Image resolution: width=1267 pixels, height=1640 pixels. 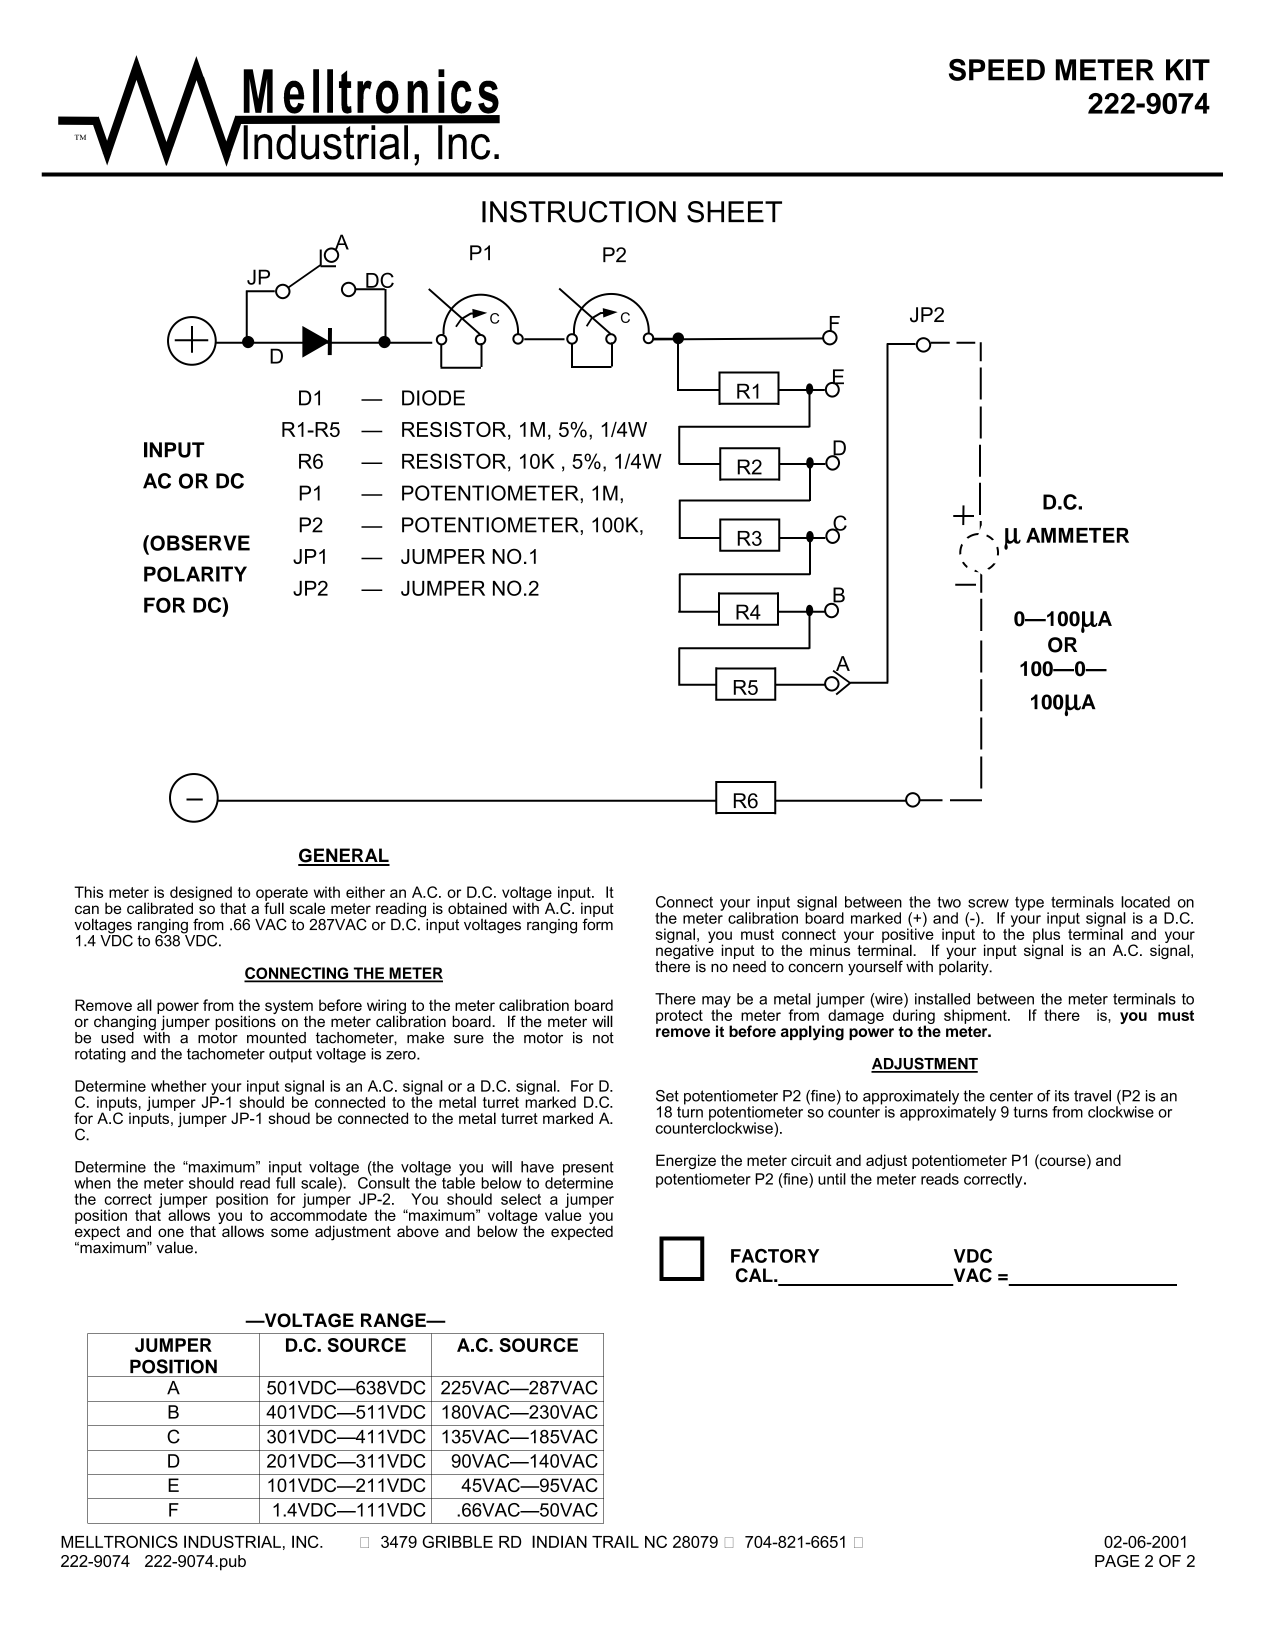 I want to click on KIT, so click(x=1188, y=70).
